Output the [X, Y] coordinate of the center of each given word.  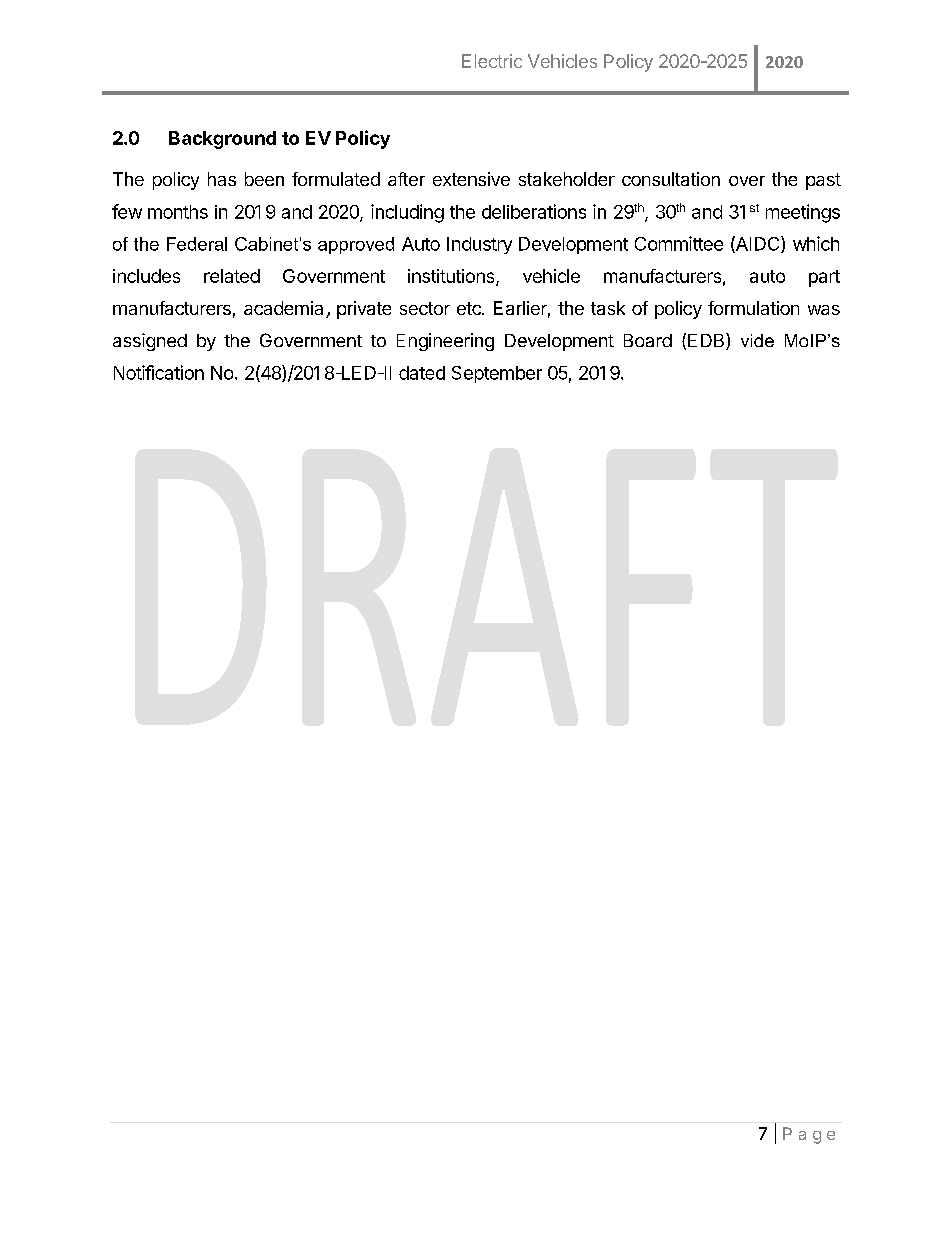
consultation [671, 179]
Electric [492, 61]
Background [222, 140]
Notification [159, 372]
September [497, 374]
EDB [707, 341]
